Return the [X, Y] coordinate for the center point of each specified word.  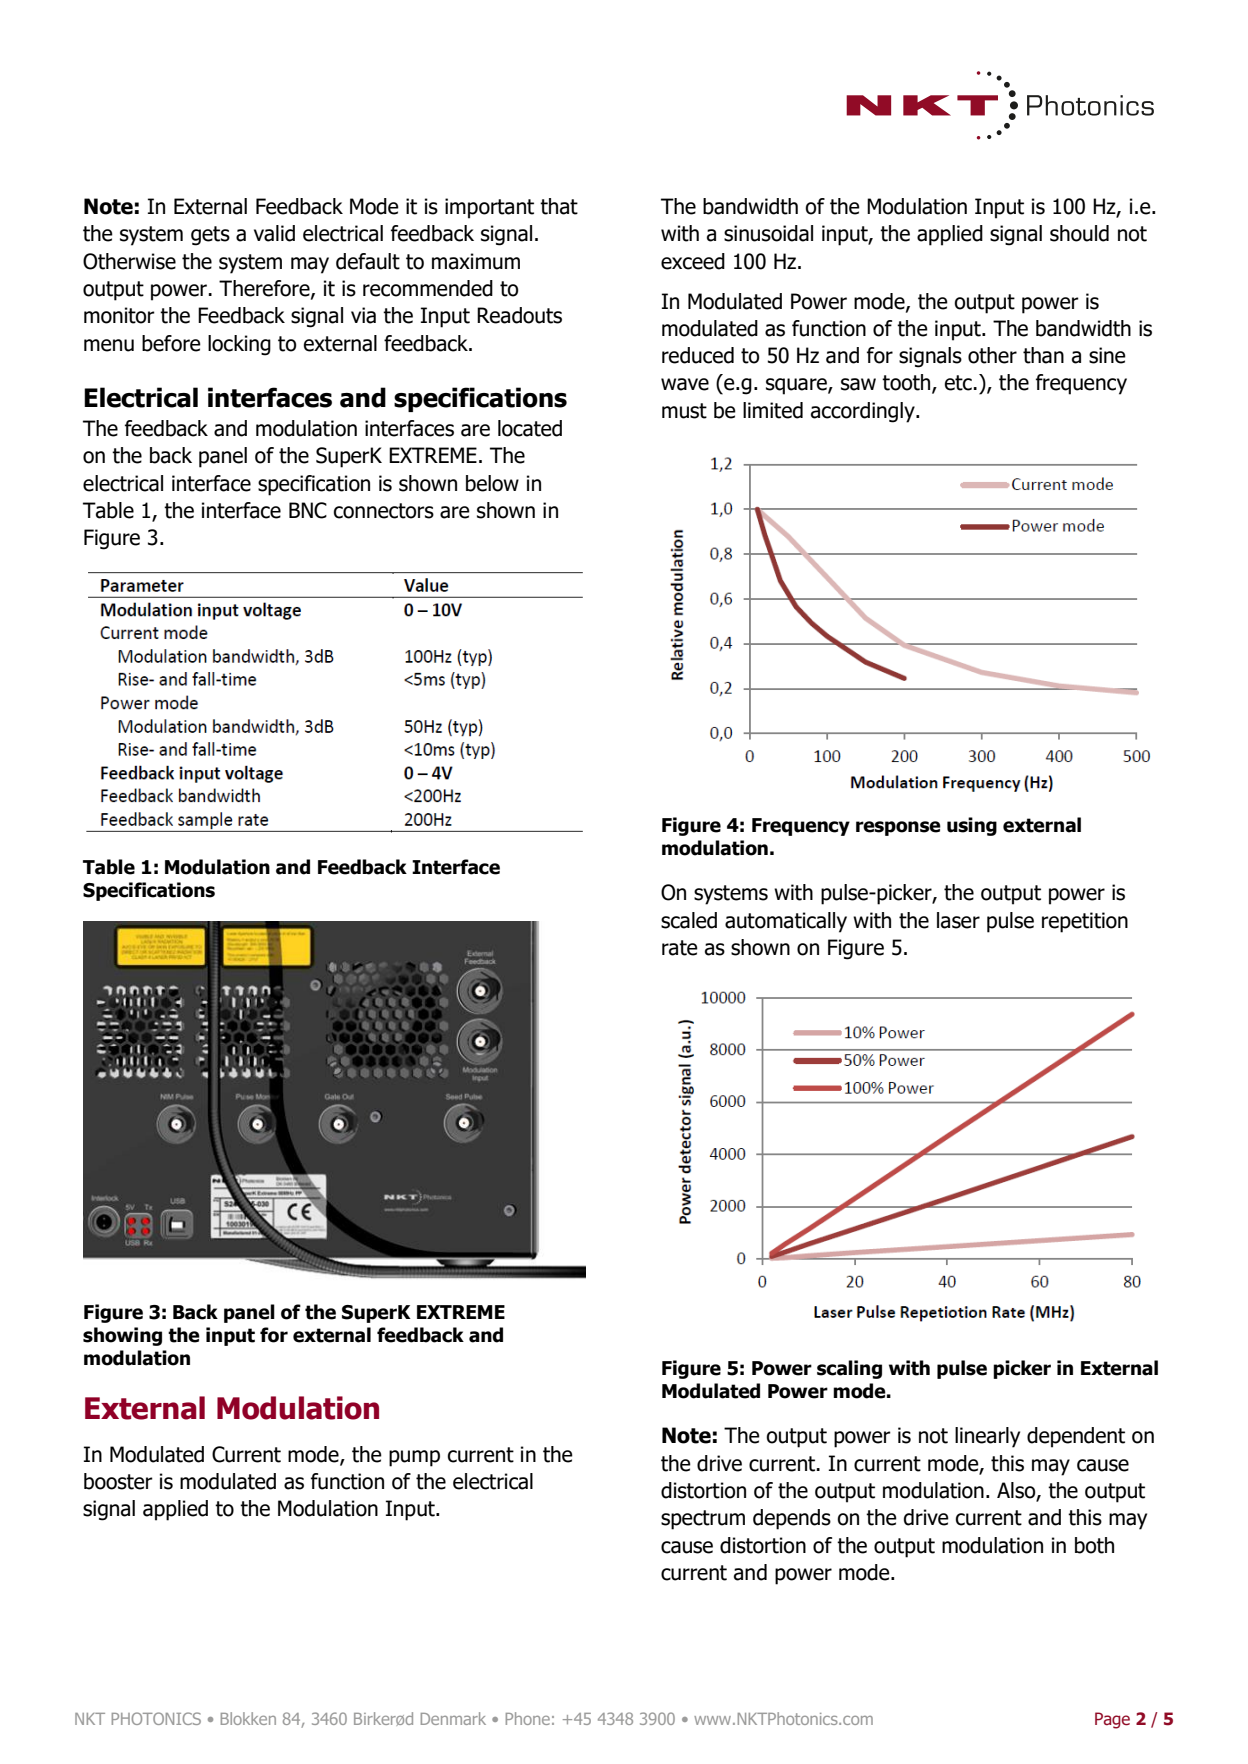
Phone [528, 1718]
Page [1112, 1720]
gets [210, 236]
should [1079, 233]
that [559, 206]
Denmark [453, 1718]
